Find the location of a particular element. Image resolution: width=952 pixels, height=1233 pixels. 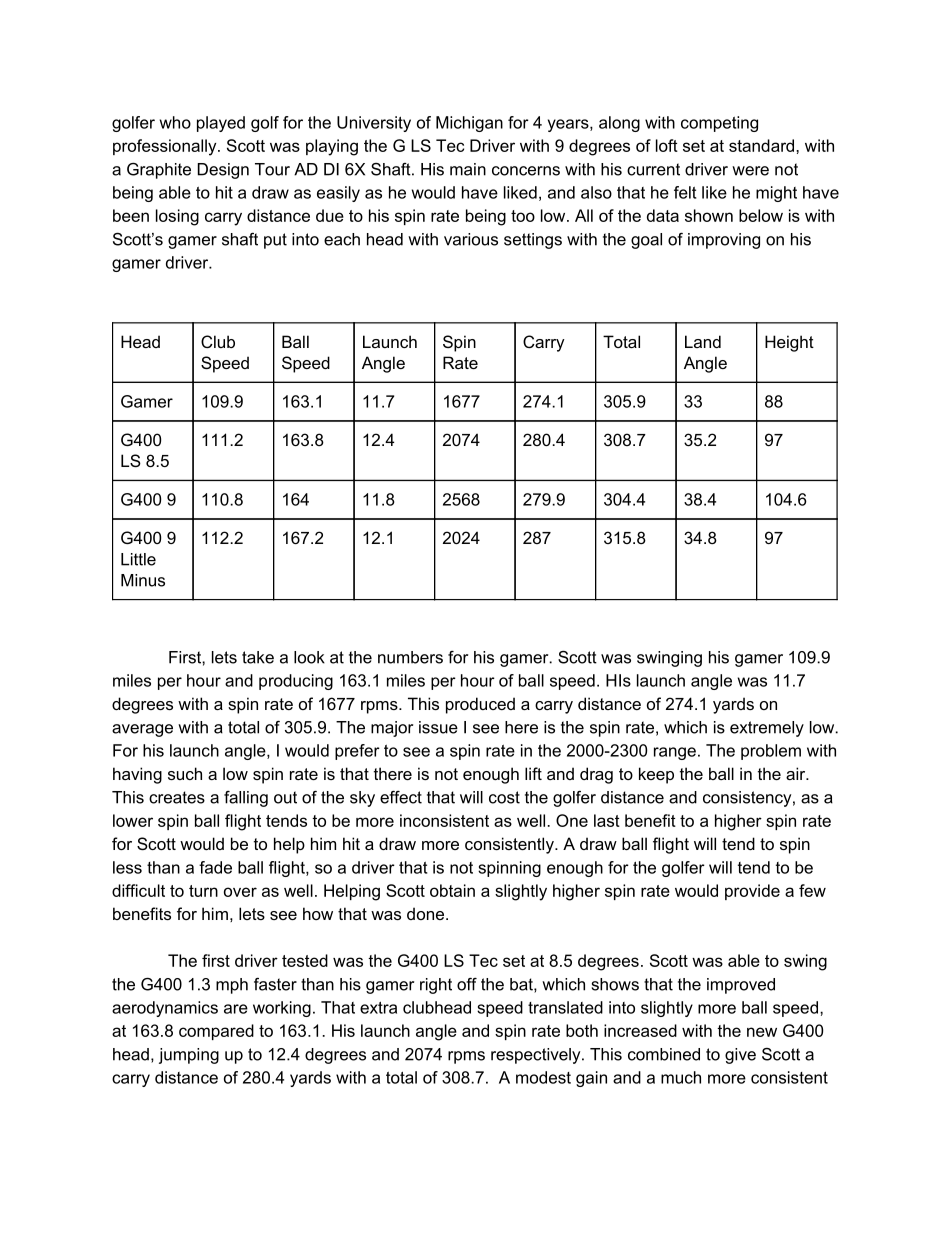

Height is located at coordinates (789, 343).
